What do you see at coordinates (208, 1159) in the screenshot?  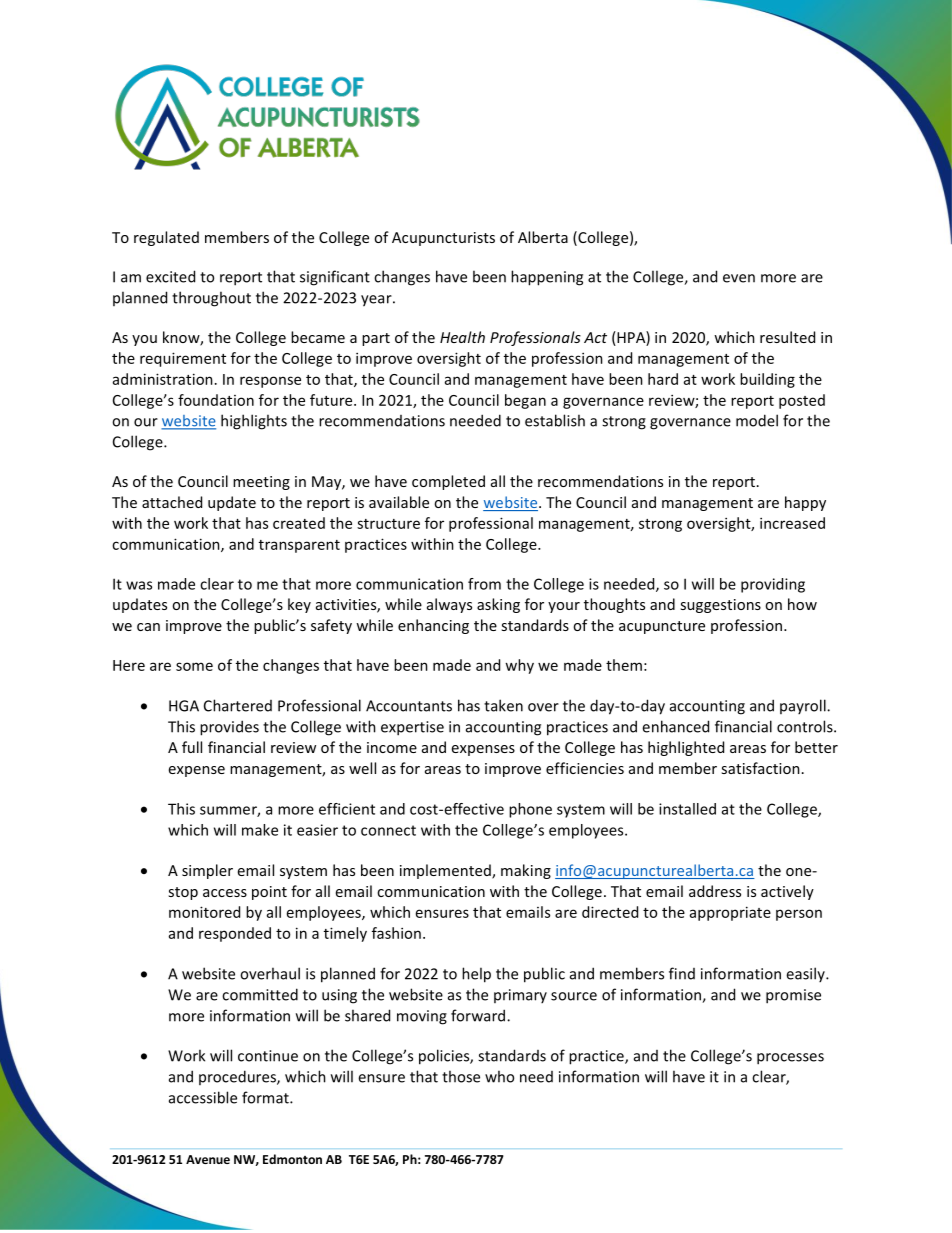 I see `Avenue` at bounding box center [208, 1159].
